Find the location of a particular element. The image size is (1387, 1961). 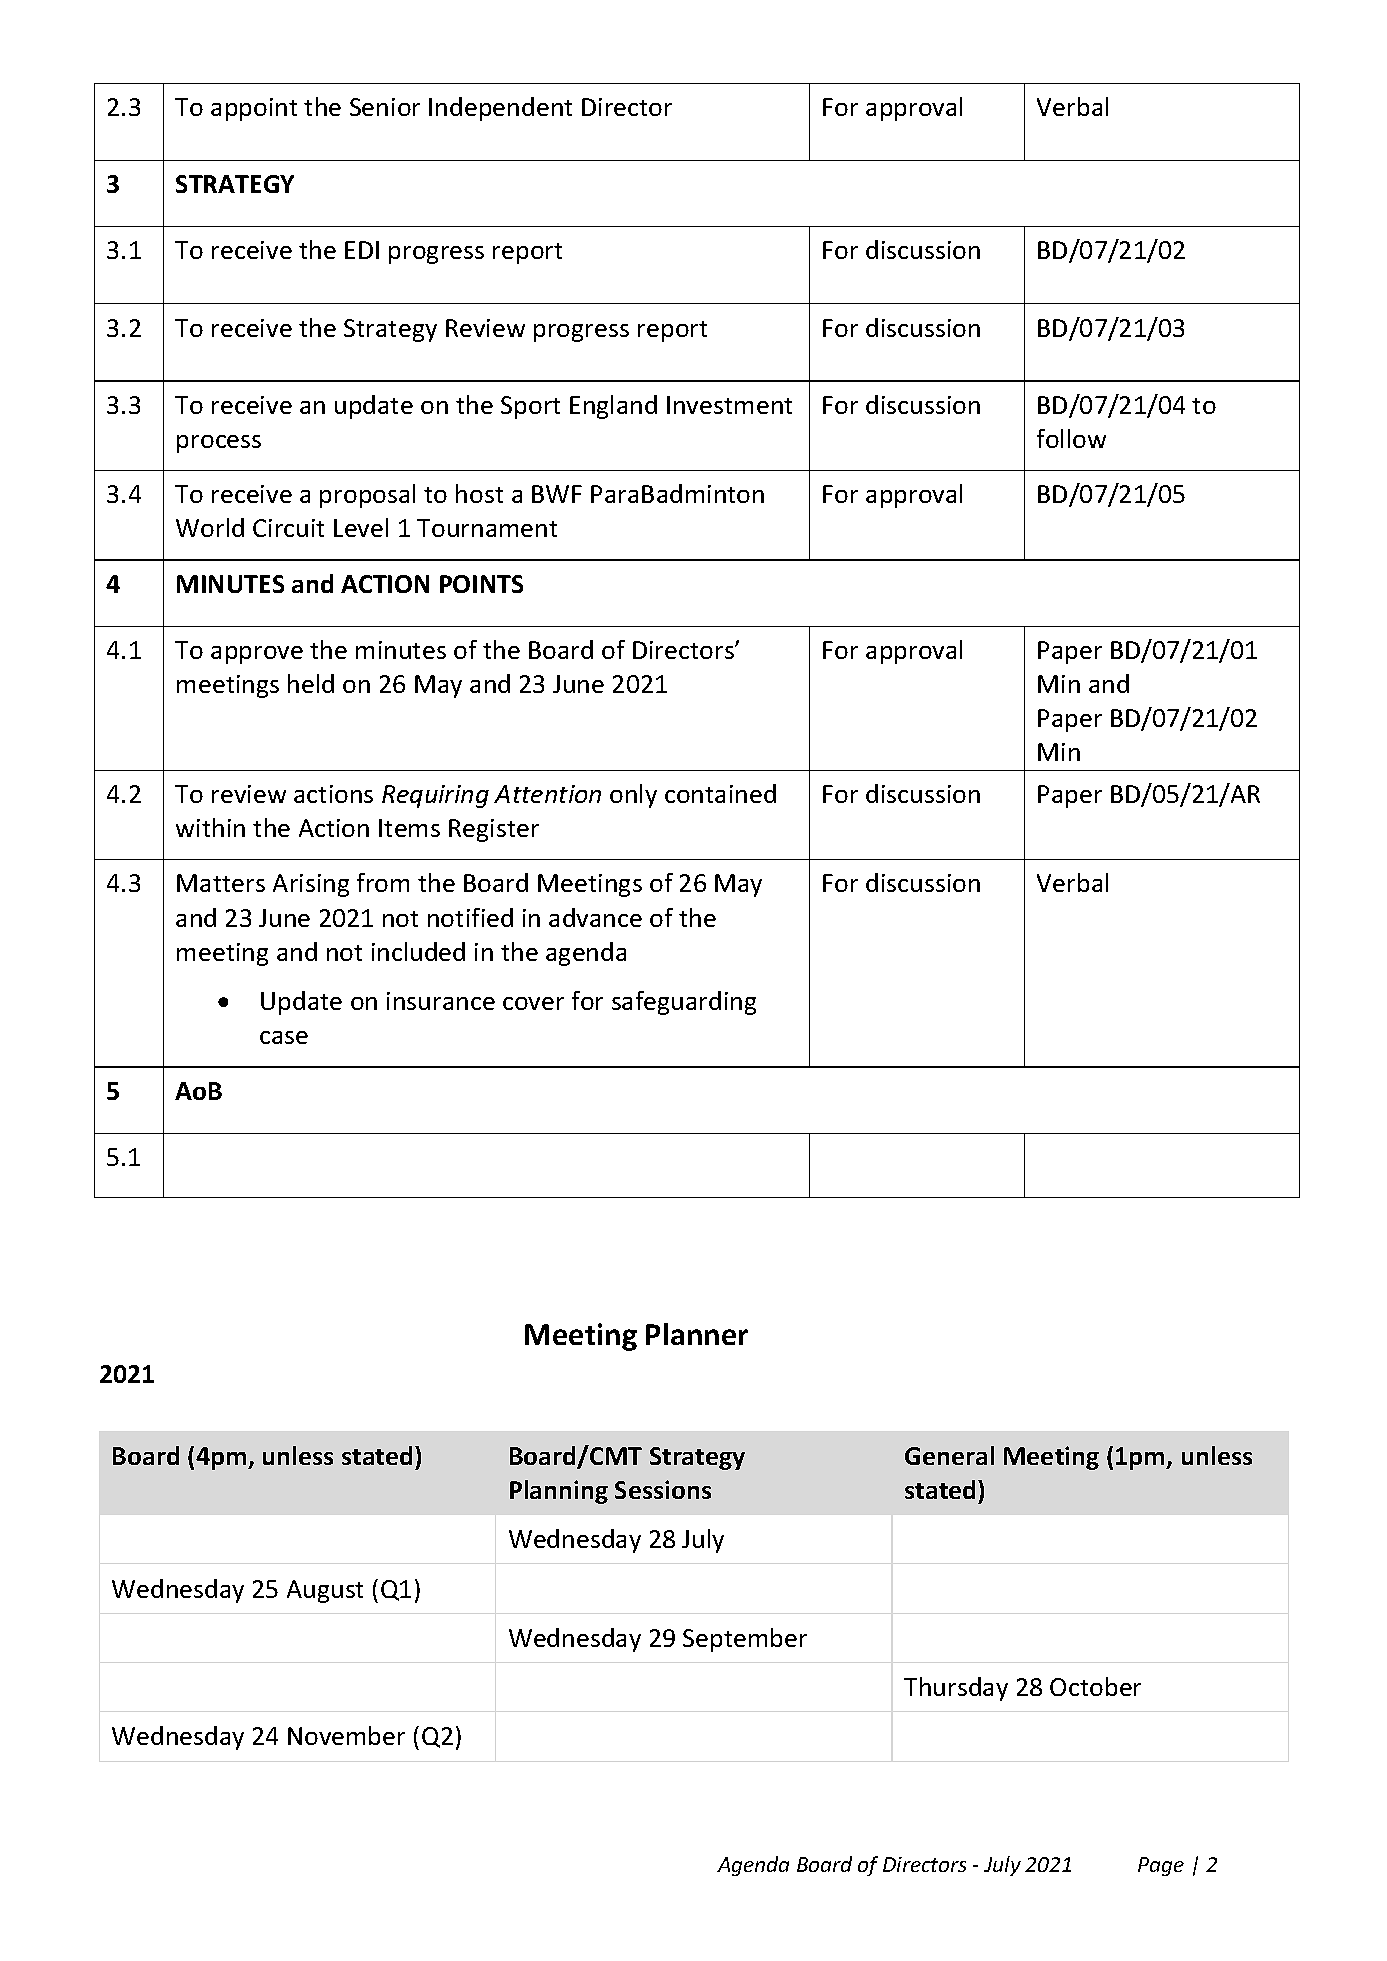

Senior is located at coordinates (385, 107).
